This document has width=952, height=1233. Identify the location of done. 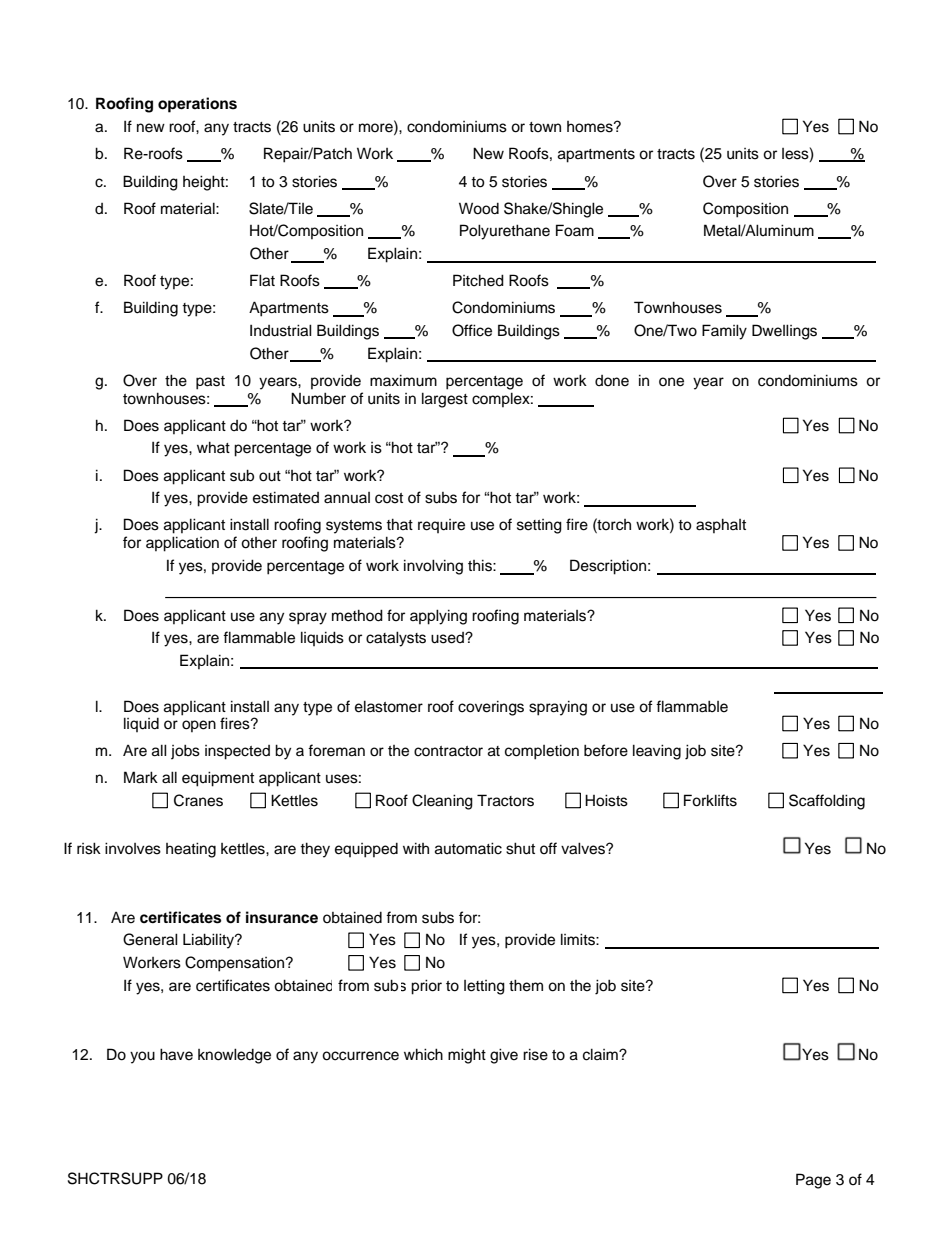
(612, 381).
